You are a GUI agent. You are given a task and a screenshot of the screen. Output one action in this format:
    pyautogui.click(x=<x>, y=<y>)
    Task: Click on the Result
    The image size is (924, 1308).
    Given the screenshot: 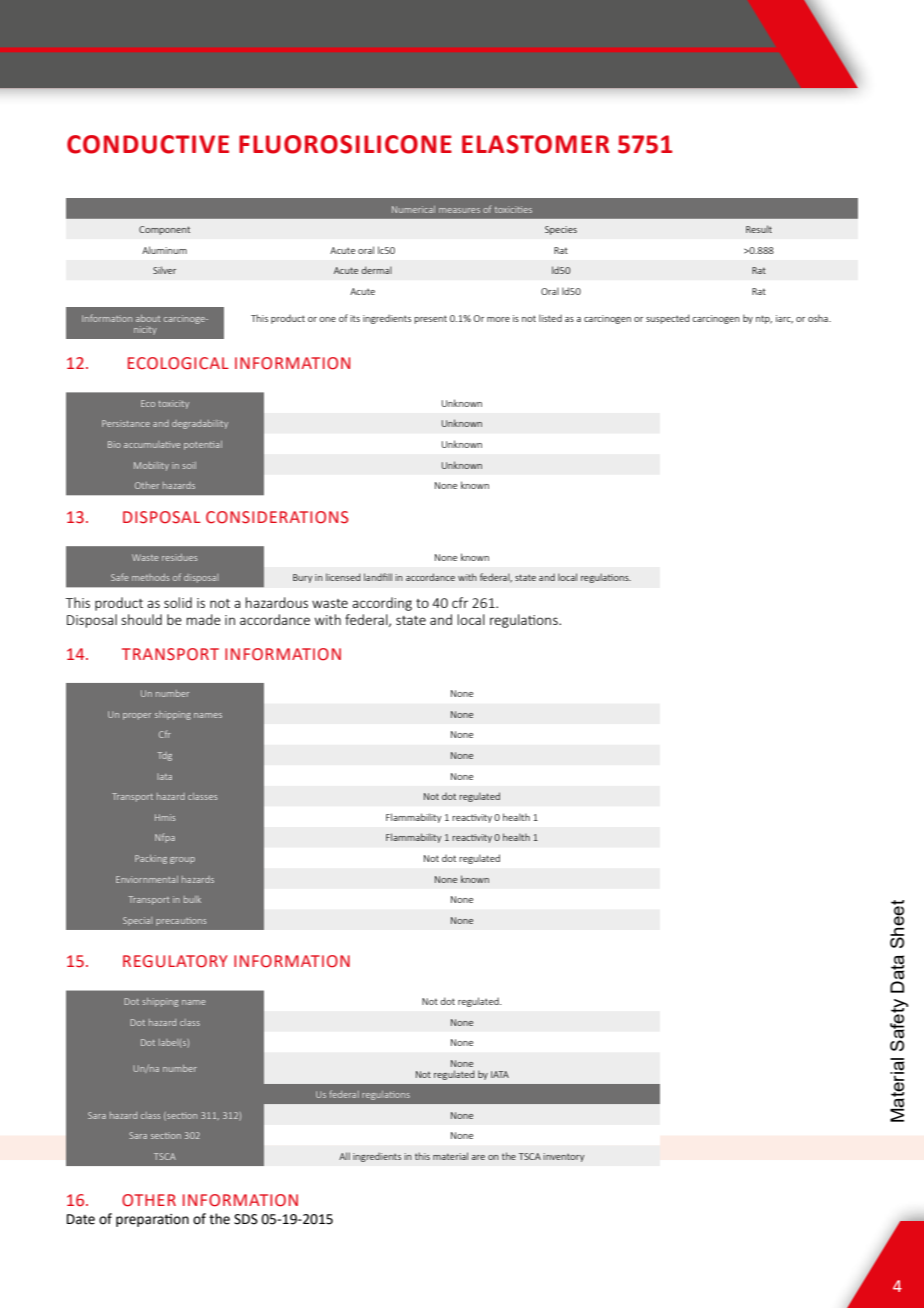 What is the action you would take?
    pyautogui.click(x=759, y=229)
